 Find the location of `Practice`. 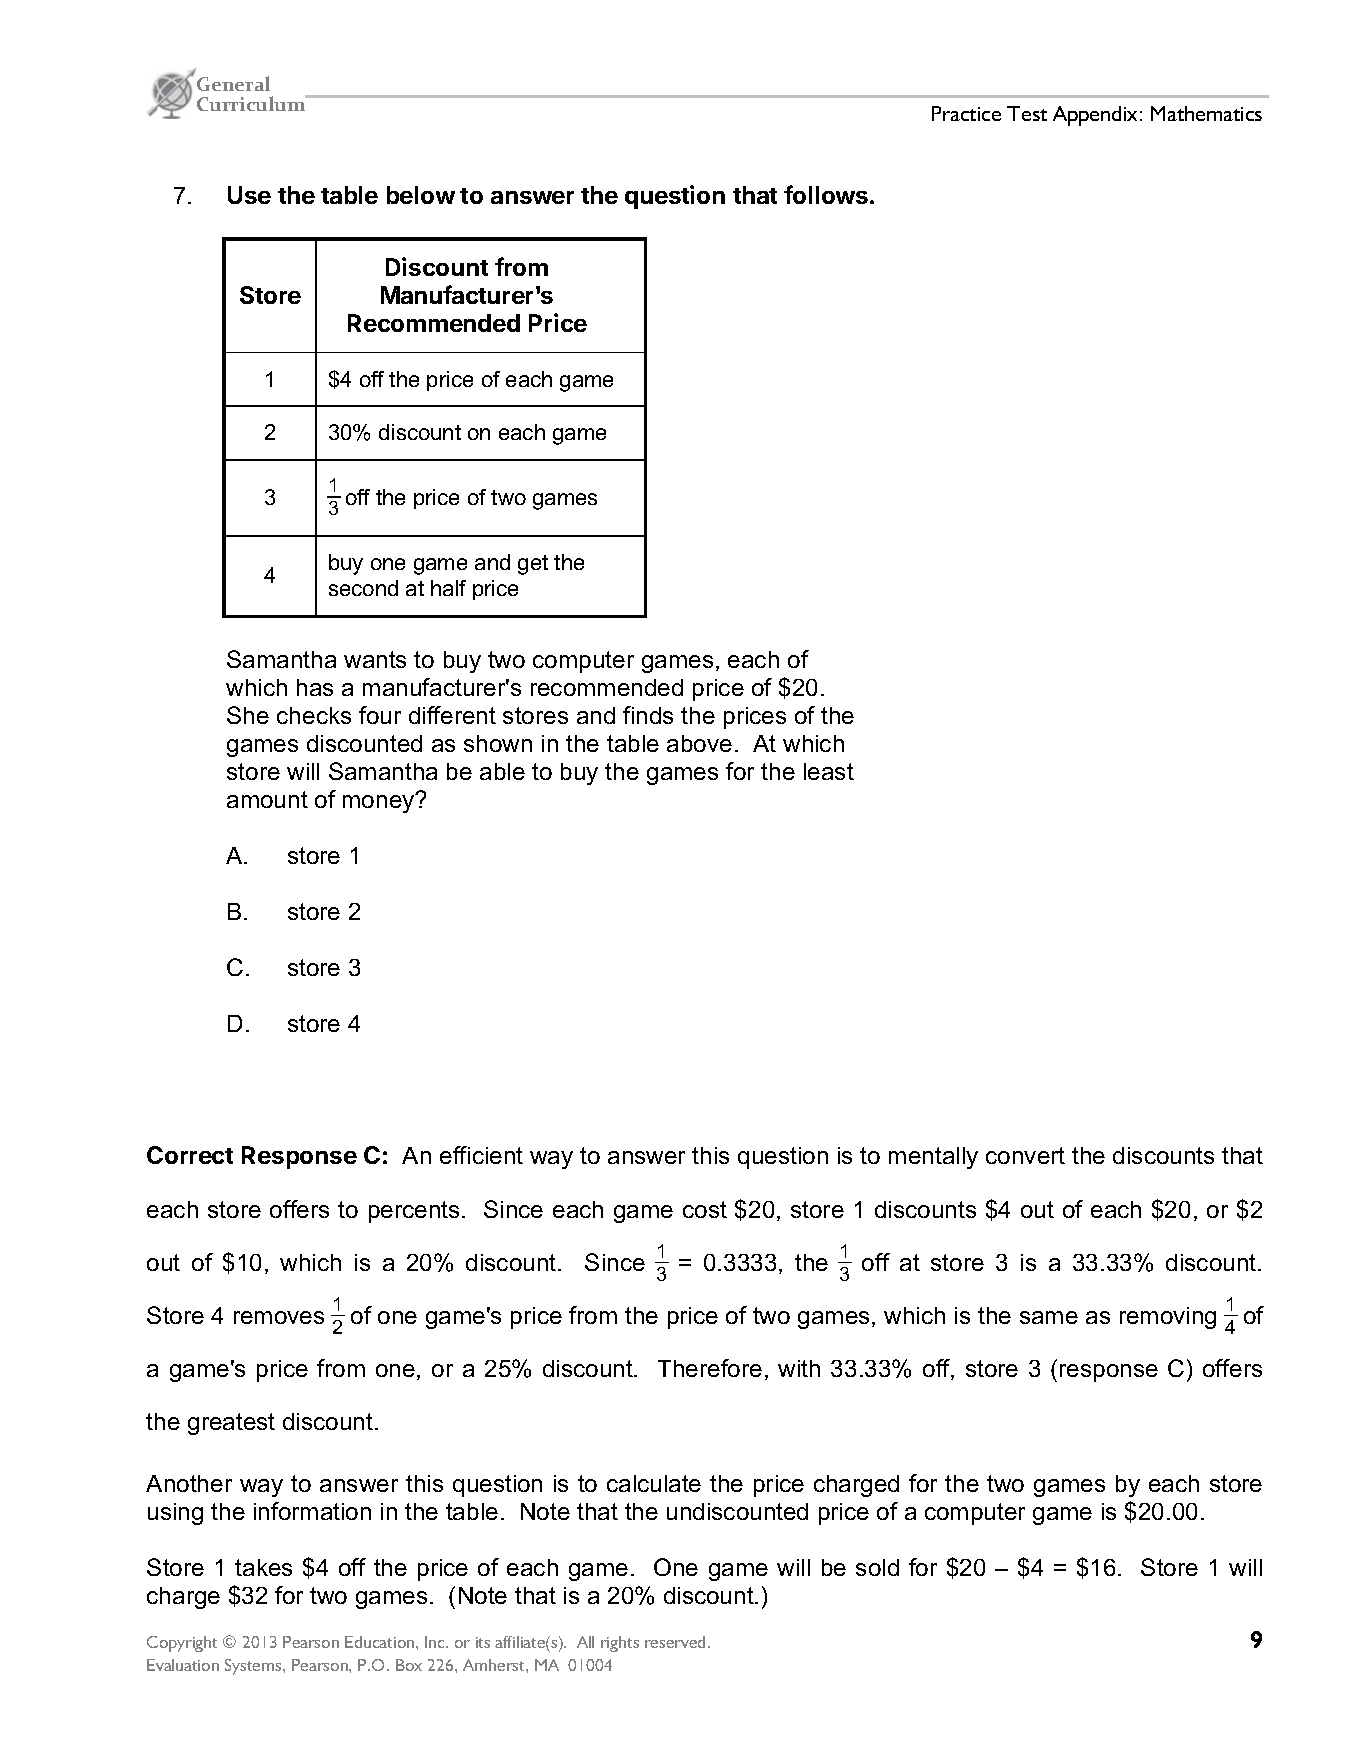

Practice is located at coordinates (966, 113).
